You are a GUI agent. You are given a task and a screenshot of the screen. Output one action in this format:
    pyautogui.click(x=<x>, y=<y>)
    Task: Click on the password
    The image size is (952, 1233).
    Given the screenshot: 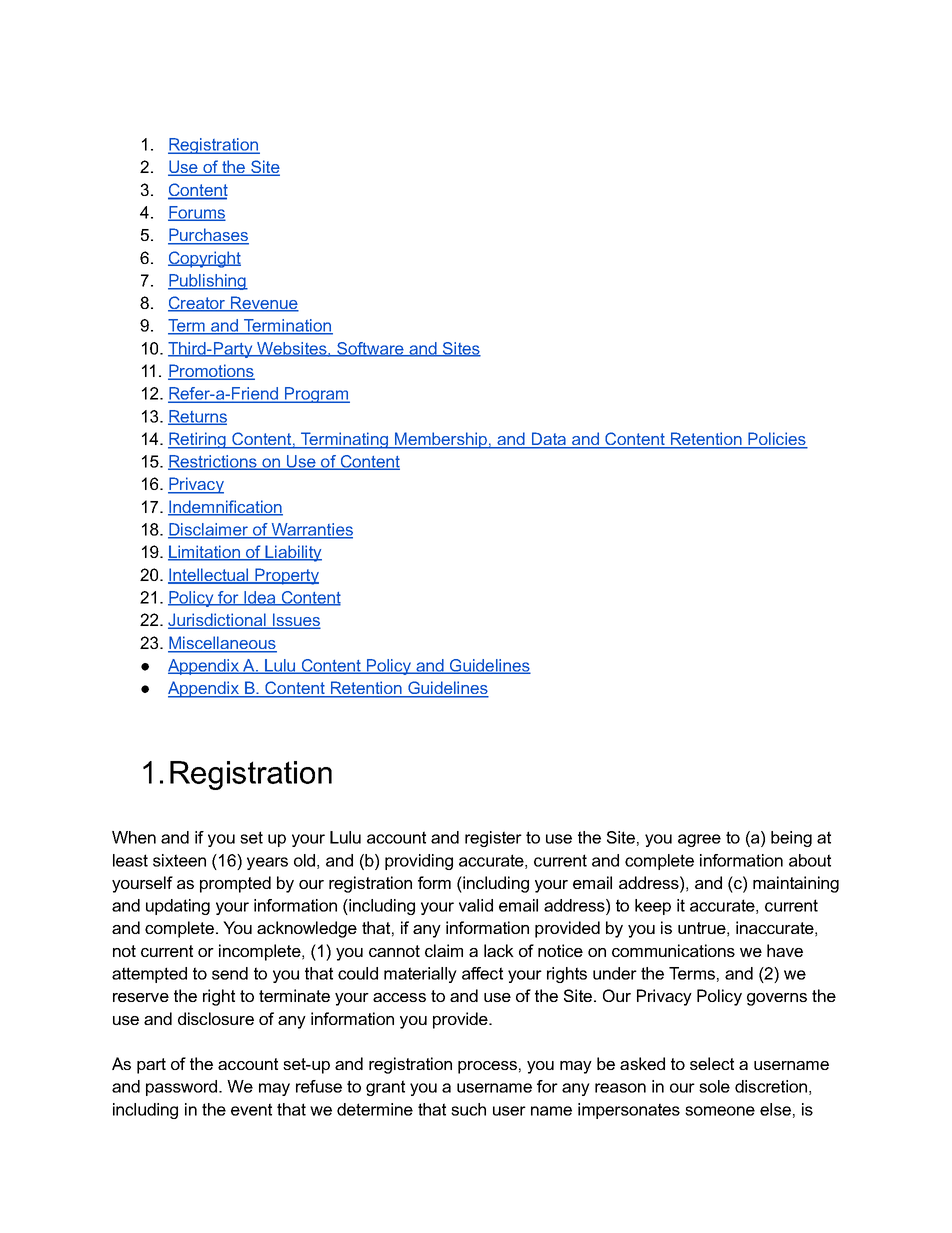 What is the action you would take?
    pyautogui.click(x=183, y=1088)
